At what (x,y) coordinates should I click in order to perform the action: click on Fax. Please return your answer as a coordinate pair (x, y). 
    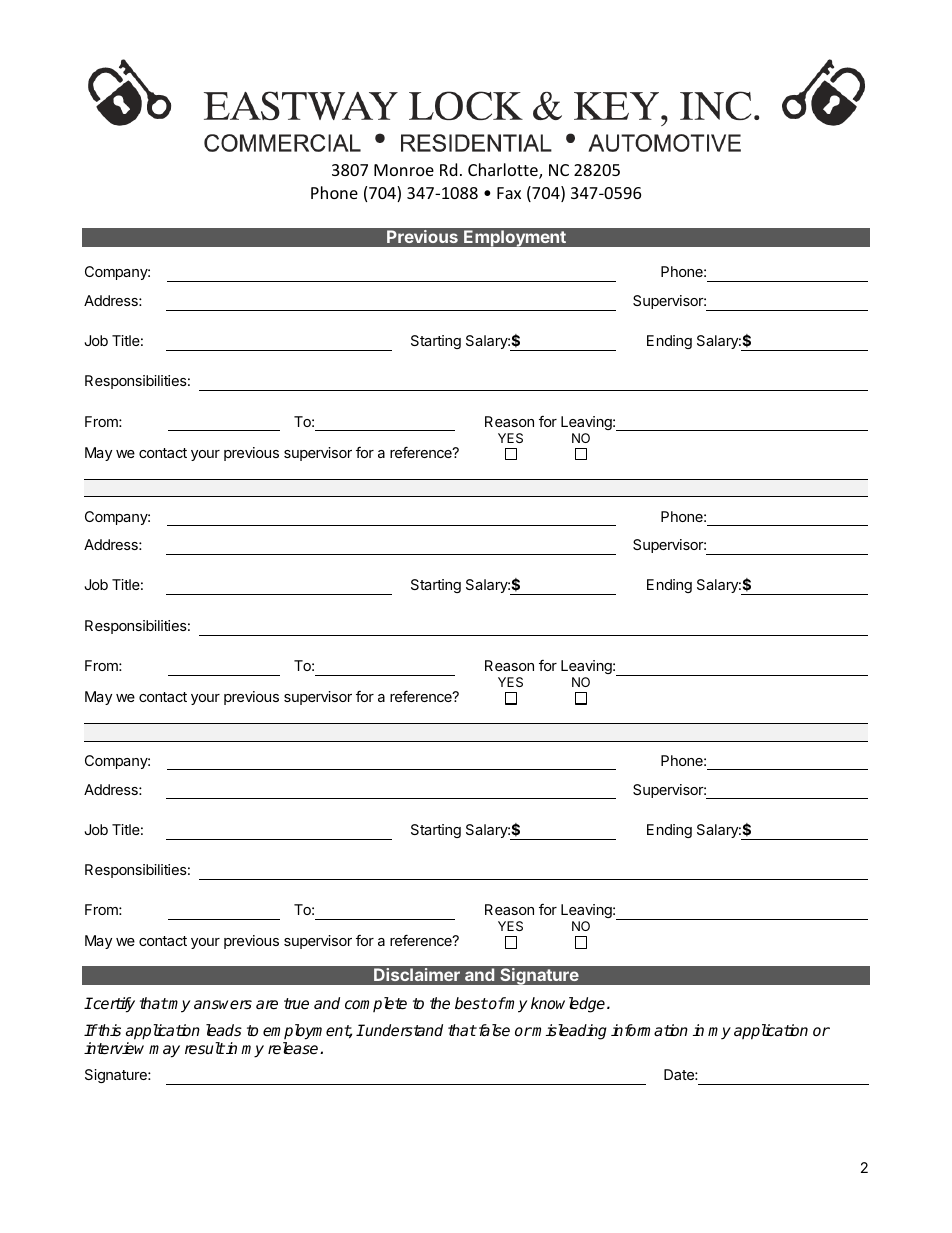
    Looking at the image, I should click on (509, 193).
